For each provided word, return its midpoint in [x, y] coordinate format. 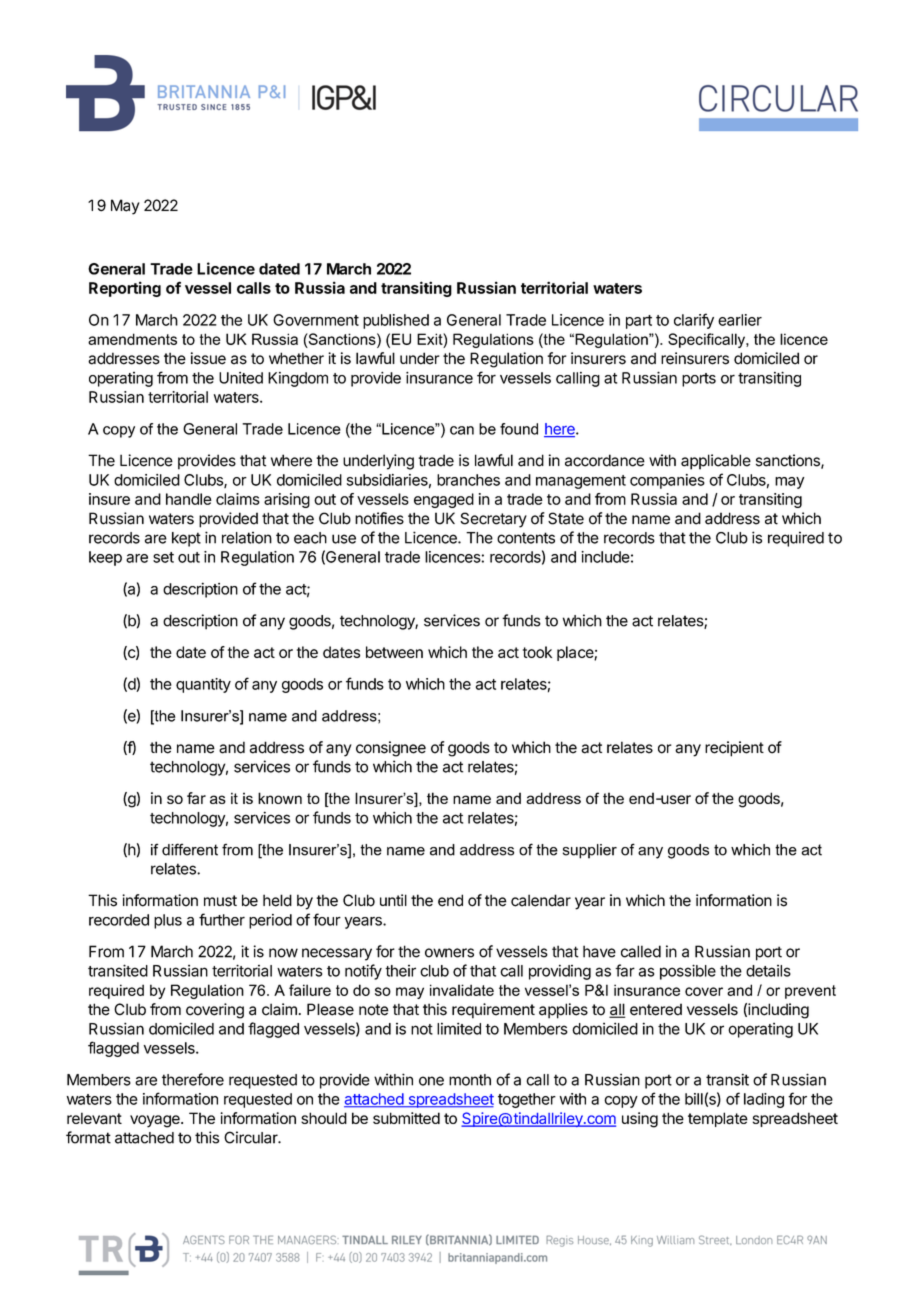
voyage [156, 1121]
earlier [740, 320]
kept [186, 539]
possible [688, 972]
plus [168, 921]
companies [667, 481]
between [394, 652]
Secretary [493, 520]
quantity [203, 685]
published [396, 321]
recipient [734, 749]
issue [208, 358]
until [393, 900]
